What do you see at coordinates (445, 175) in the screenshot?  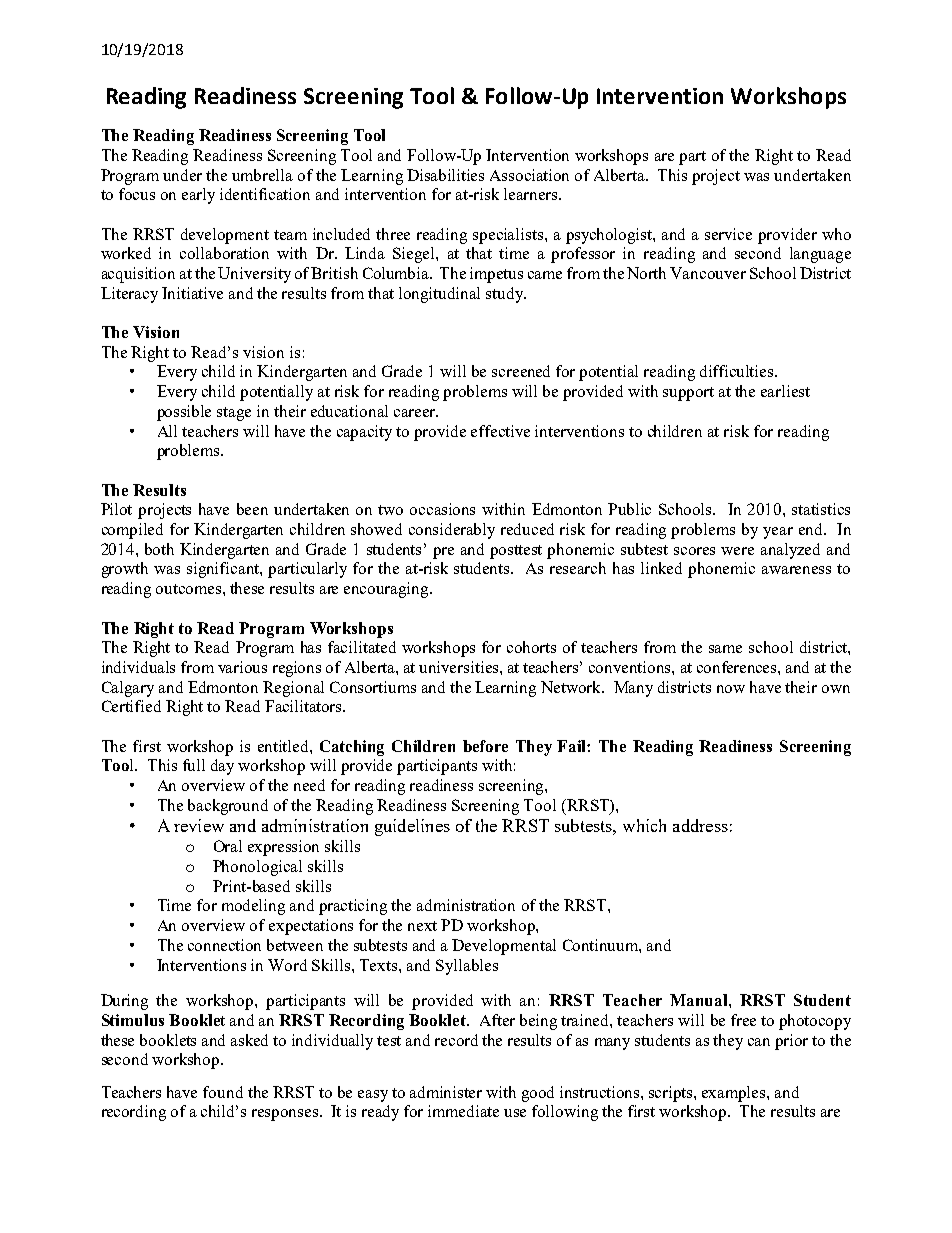 I see `Disabilities` at bounding box center [445, 175].
